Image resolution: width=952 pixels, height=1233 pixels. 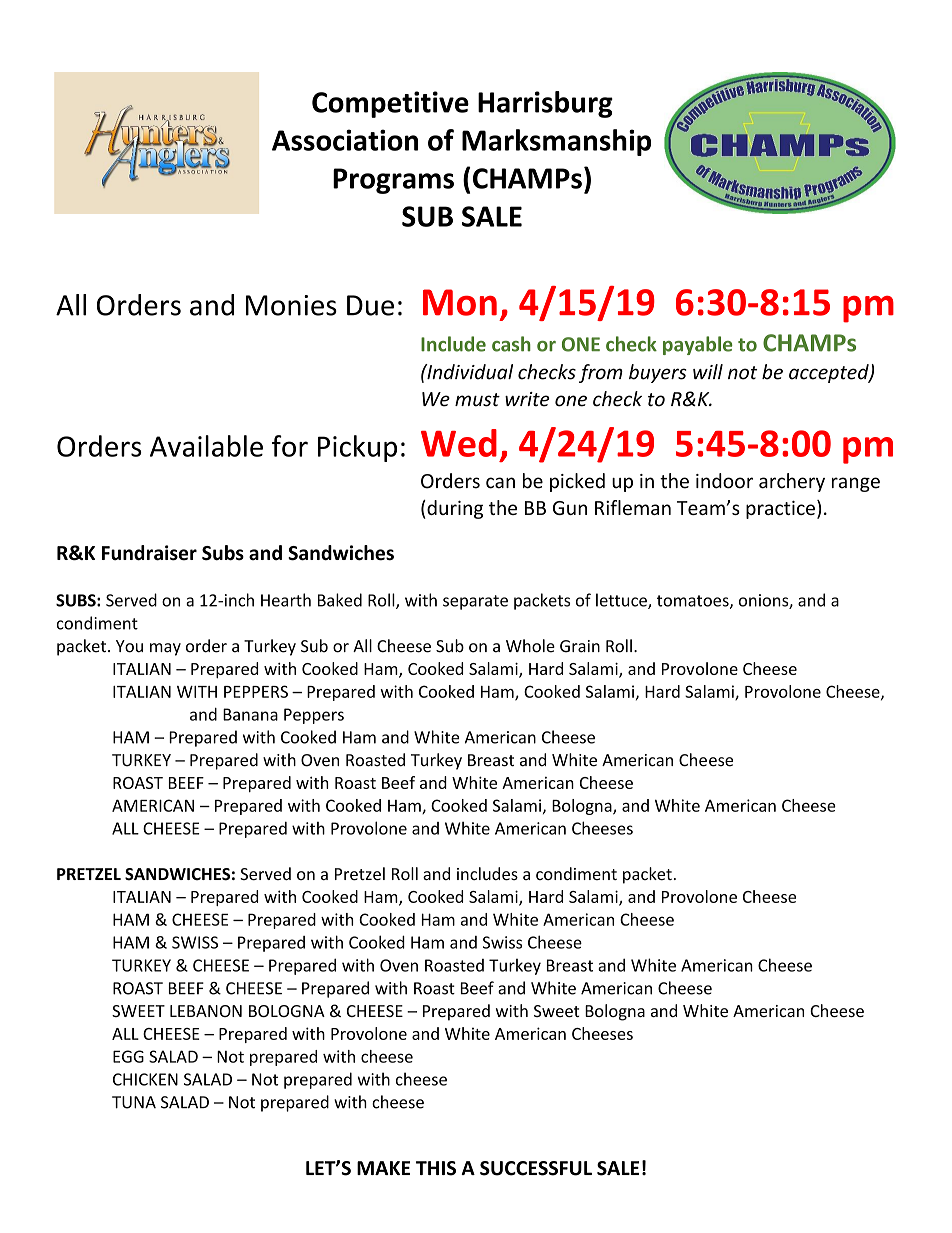 I want to click on practice, so click(x=780, y=509).
